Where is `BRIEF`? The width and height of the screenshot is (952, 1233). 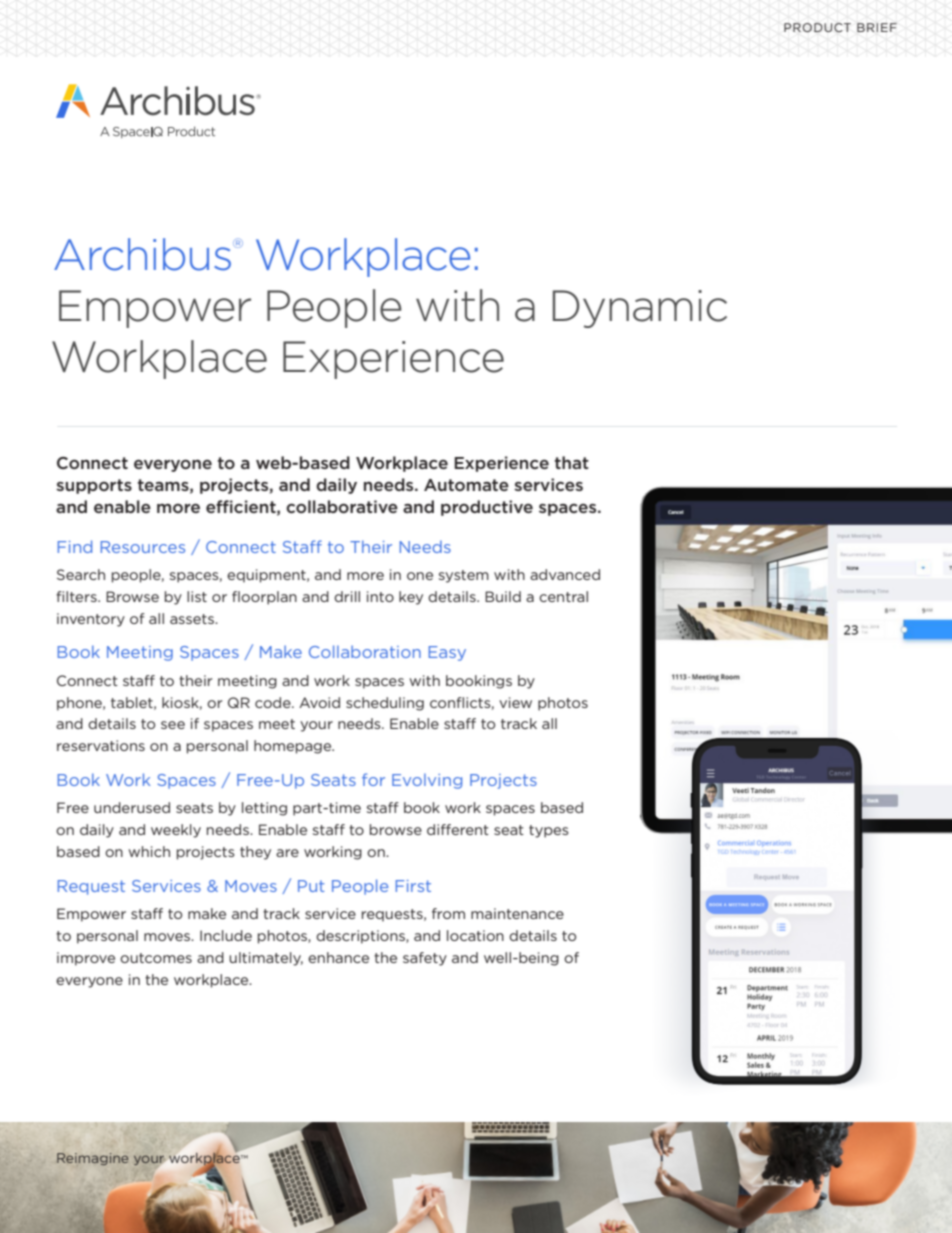
BRIEF is located at coordinates (877, 27).
